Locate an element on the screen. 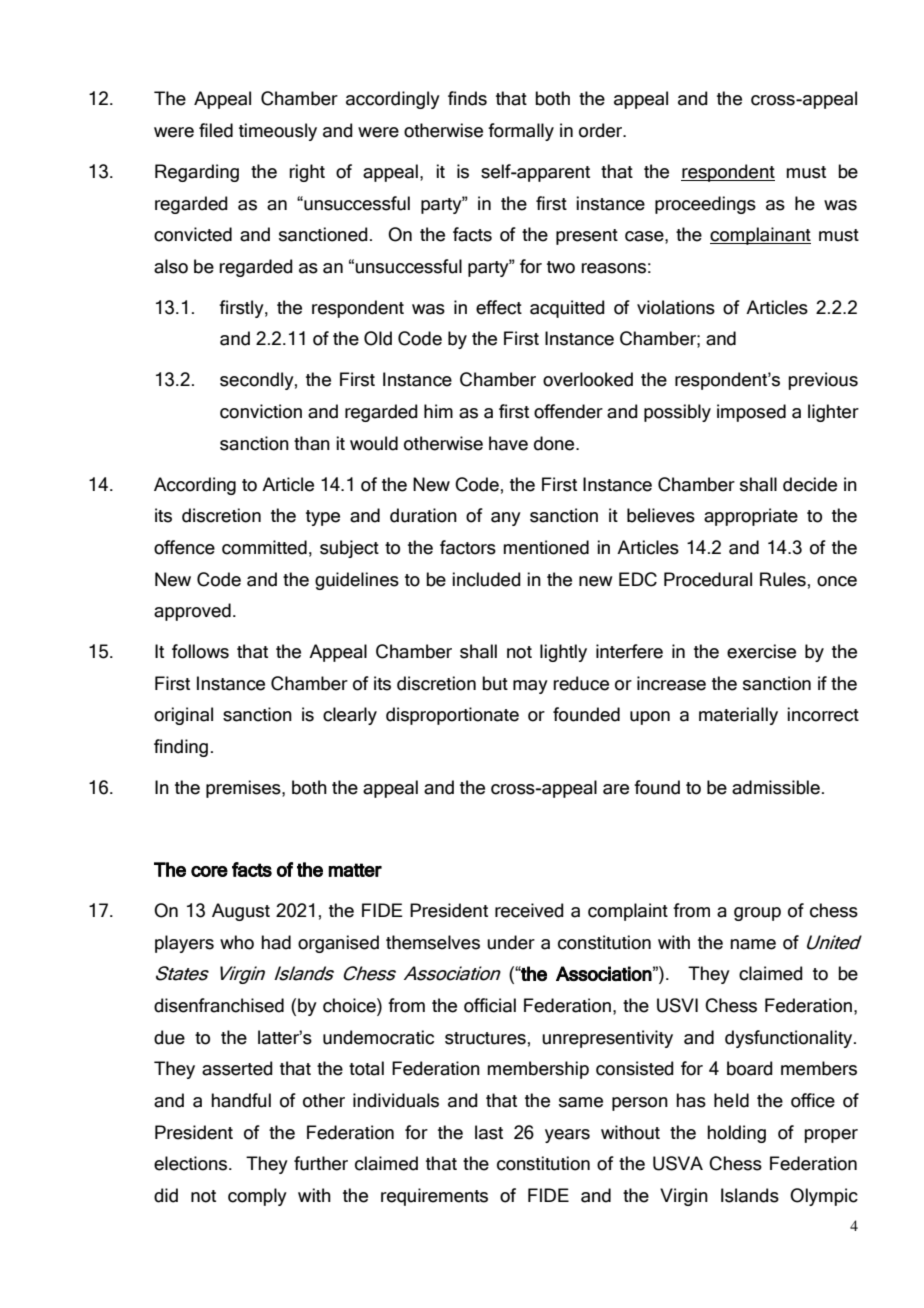  have is located at coordinates (508, 443).
